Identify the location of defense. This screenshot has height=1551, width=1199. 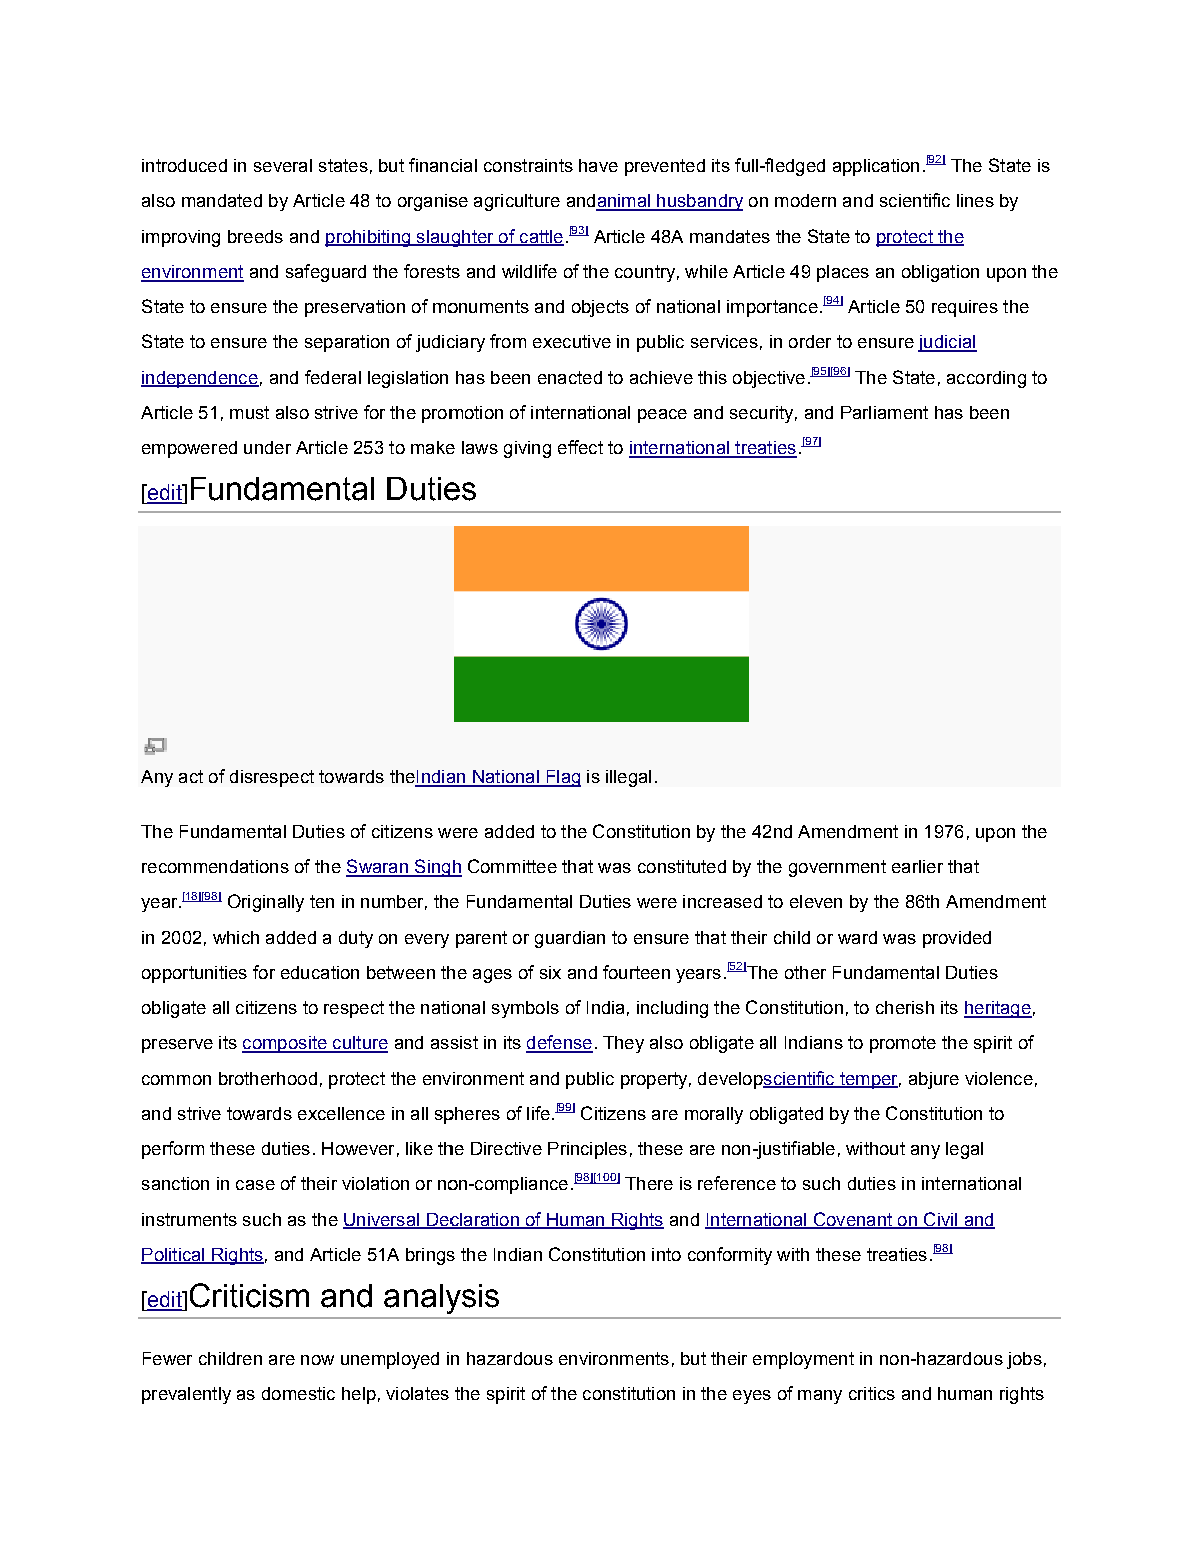
(559, 1043).
